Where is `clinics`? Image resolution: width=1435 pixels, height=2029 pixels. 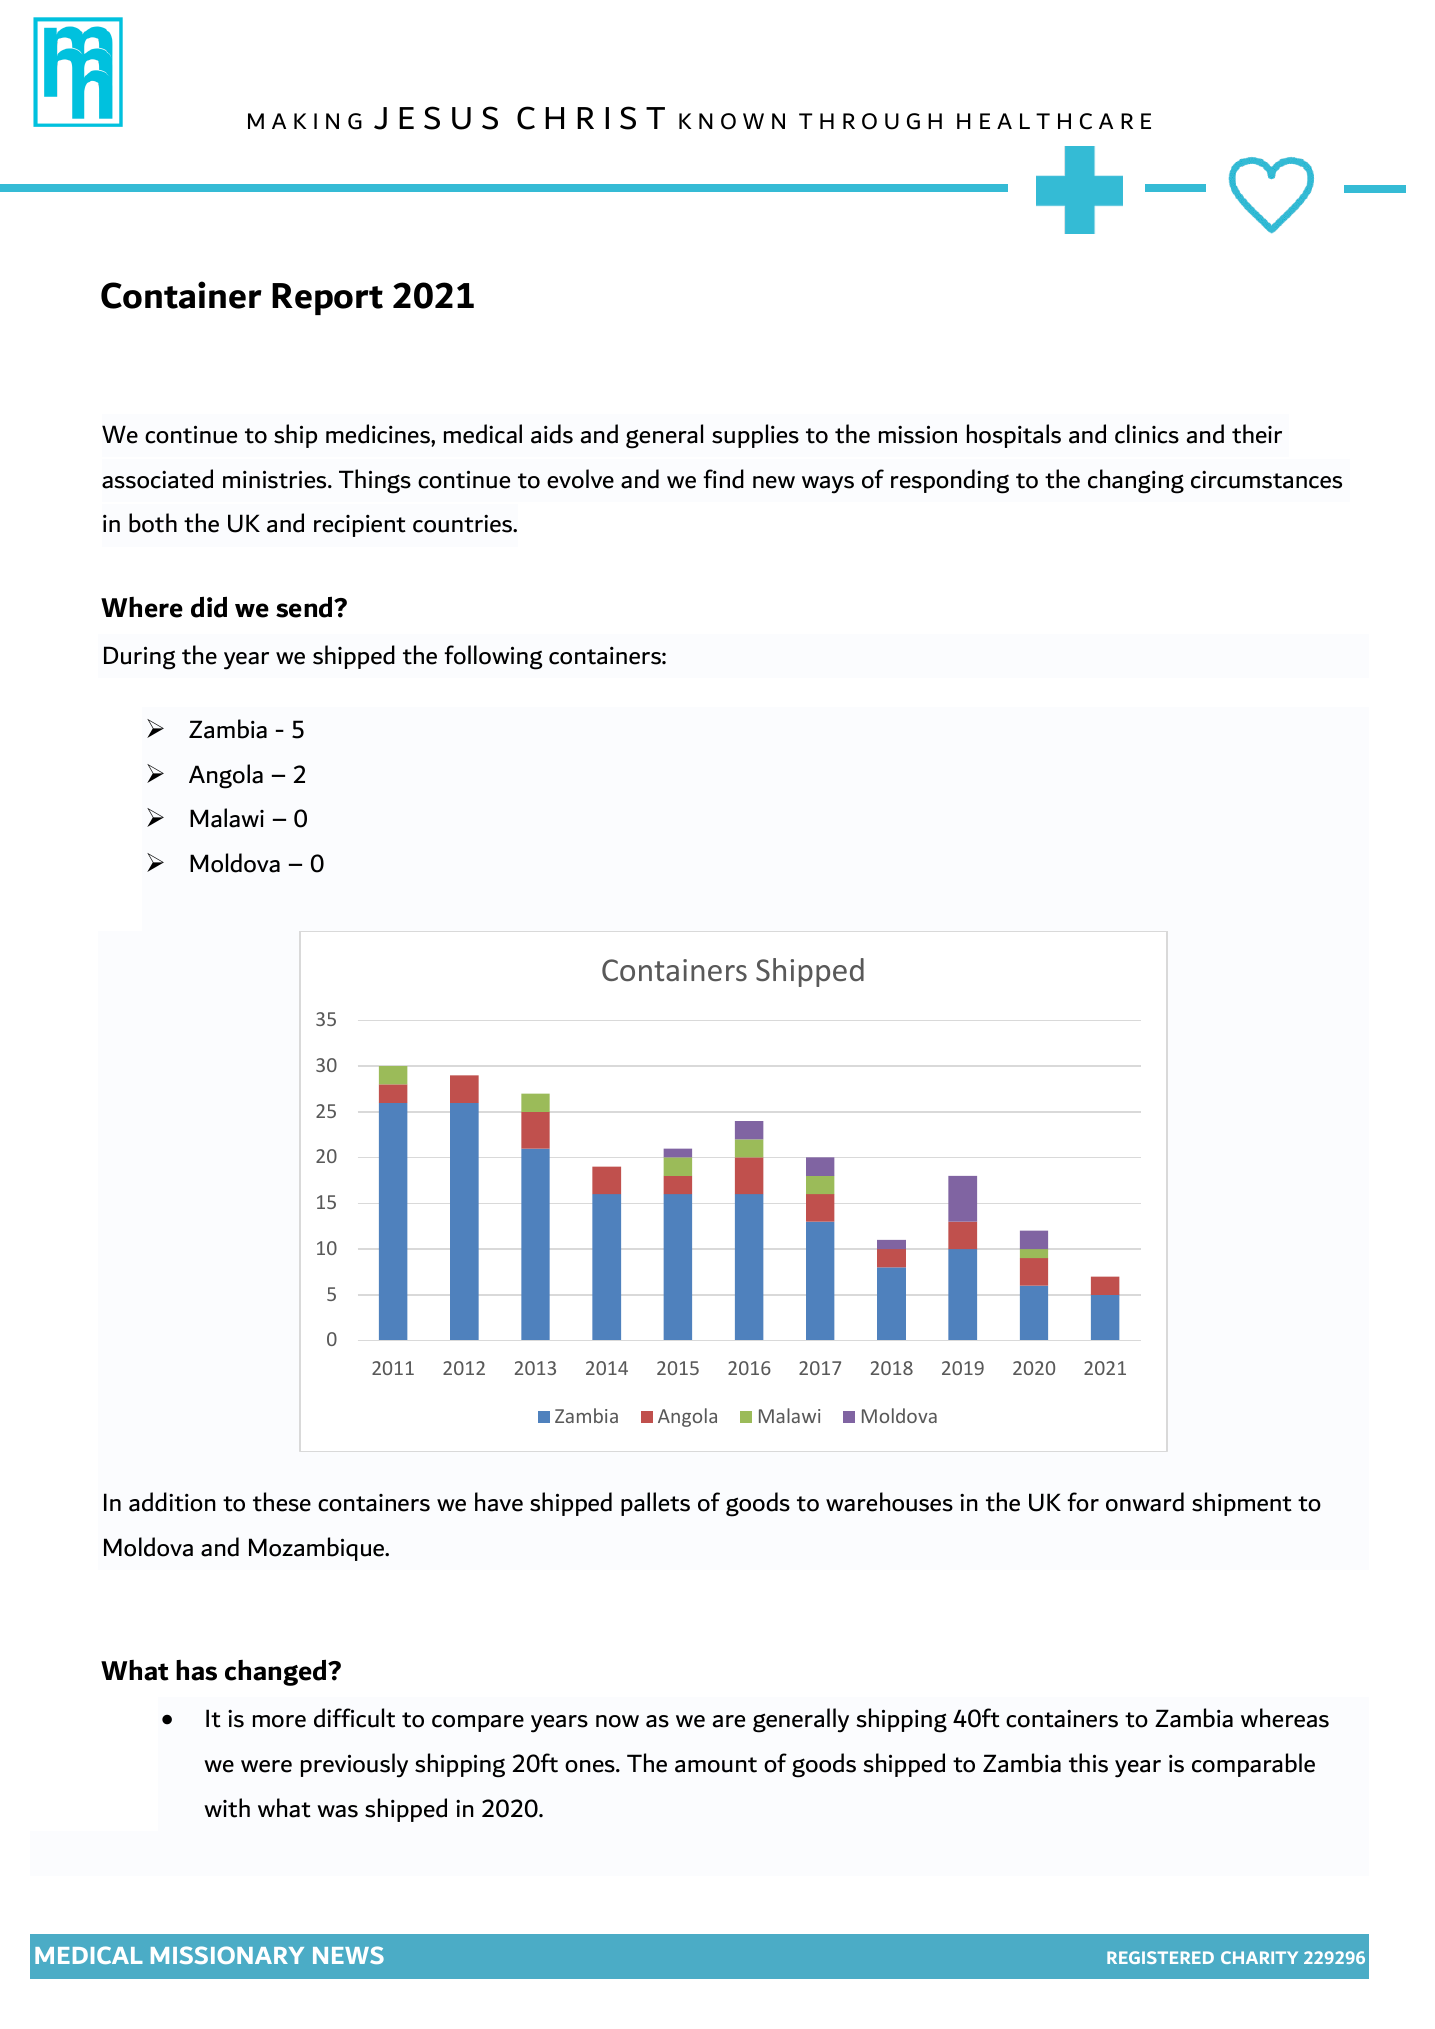 clinics is located at coordinates (1147, 434).
